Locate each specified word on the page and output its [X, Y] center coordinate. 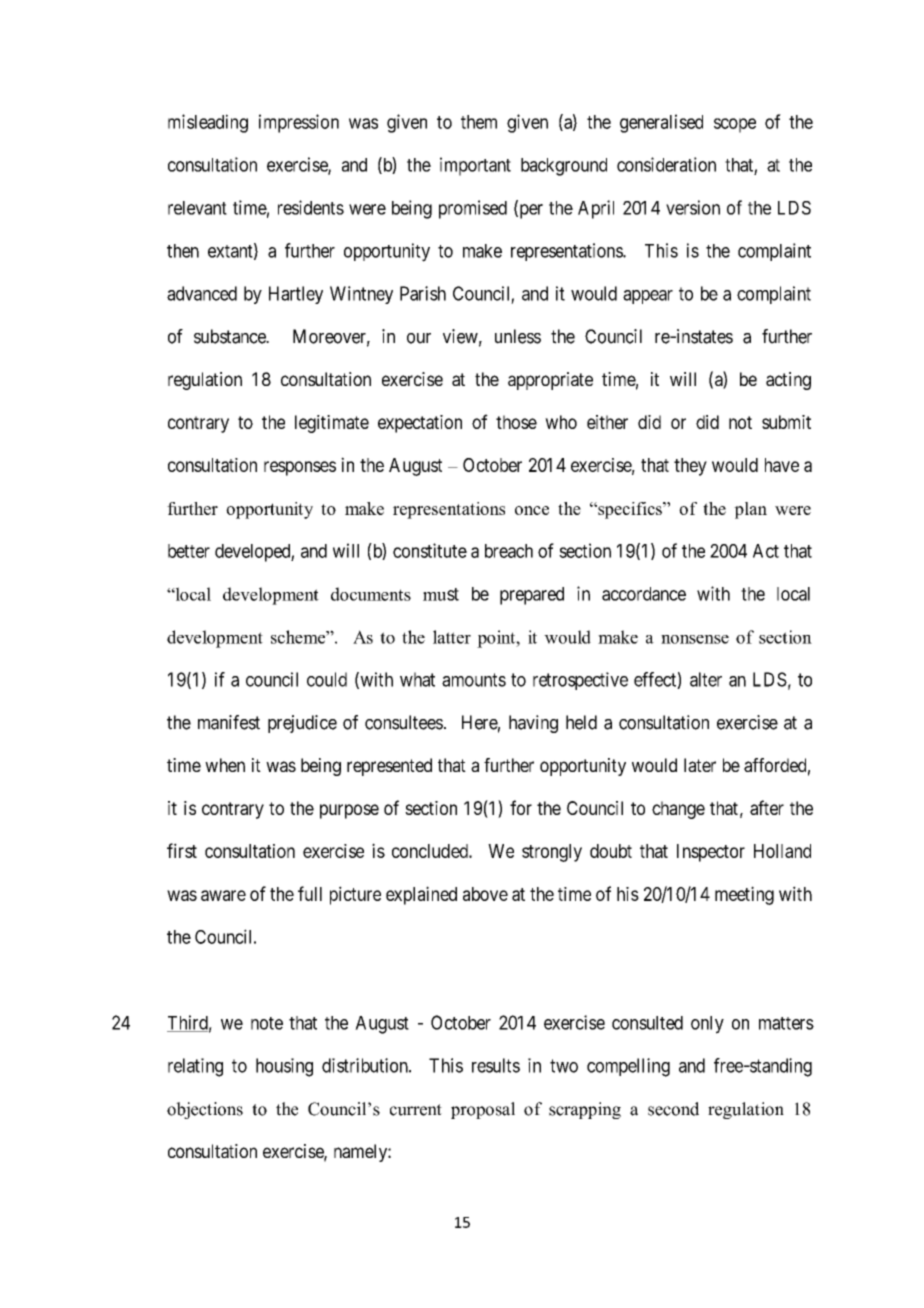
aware [223, 895]
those [516, 422]
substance [230, 336]
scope [735, 125]
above [485, 894]
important [475, 166]
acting [788, 381]
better [189, 551]
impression [299, 123]
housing [284, 1067]
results [496, 1065]
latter [452, 637]
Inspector [711, 853]
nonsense [695, 639]
